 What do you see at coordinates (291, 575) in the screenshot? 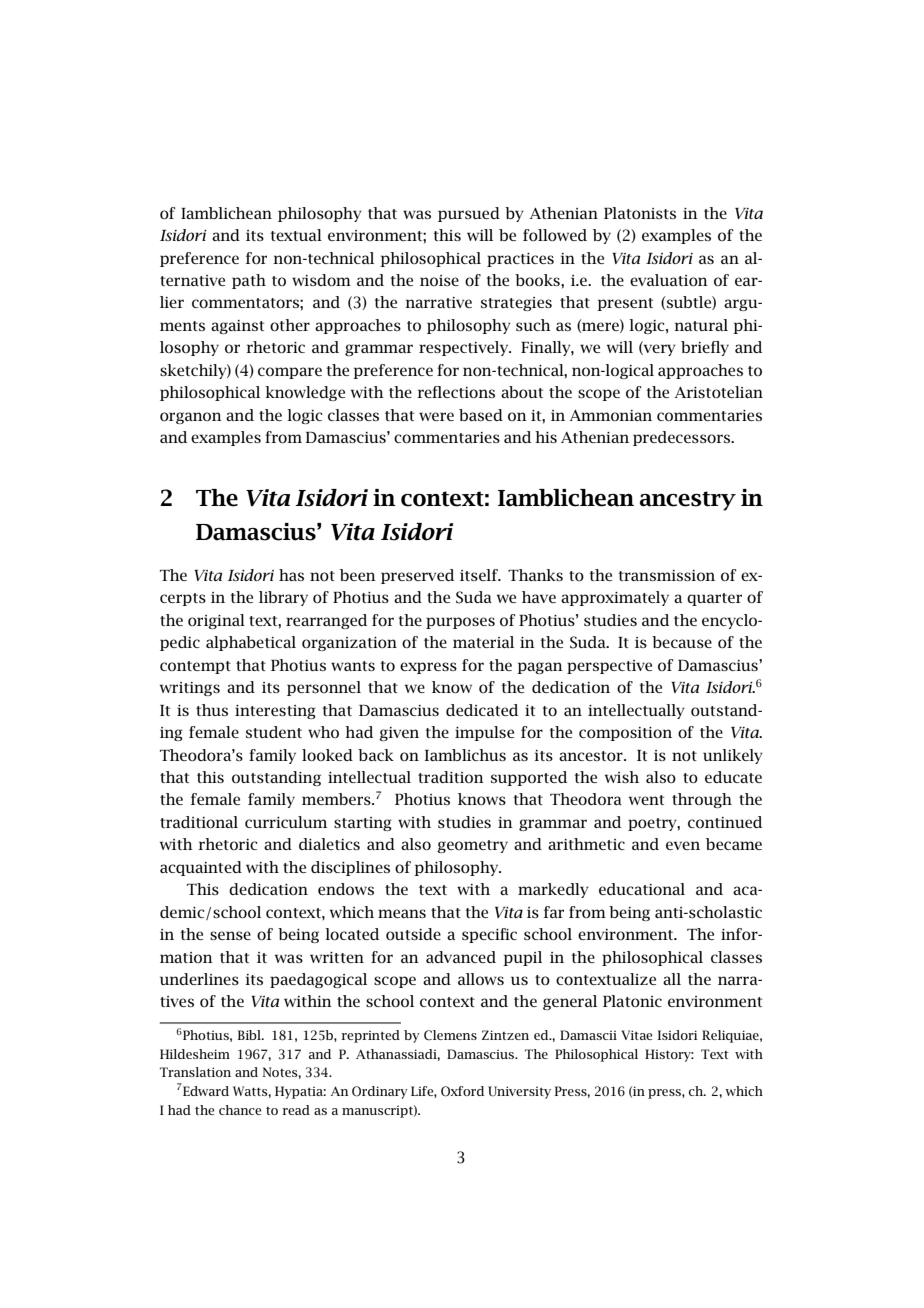
I see `has` at bounding box center [291, 575].
